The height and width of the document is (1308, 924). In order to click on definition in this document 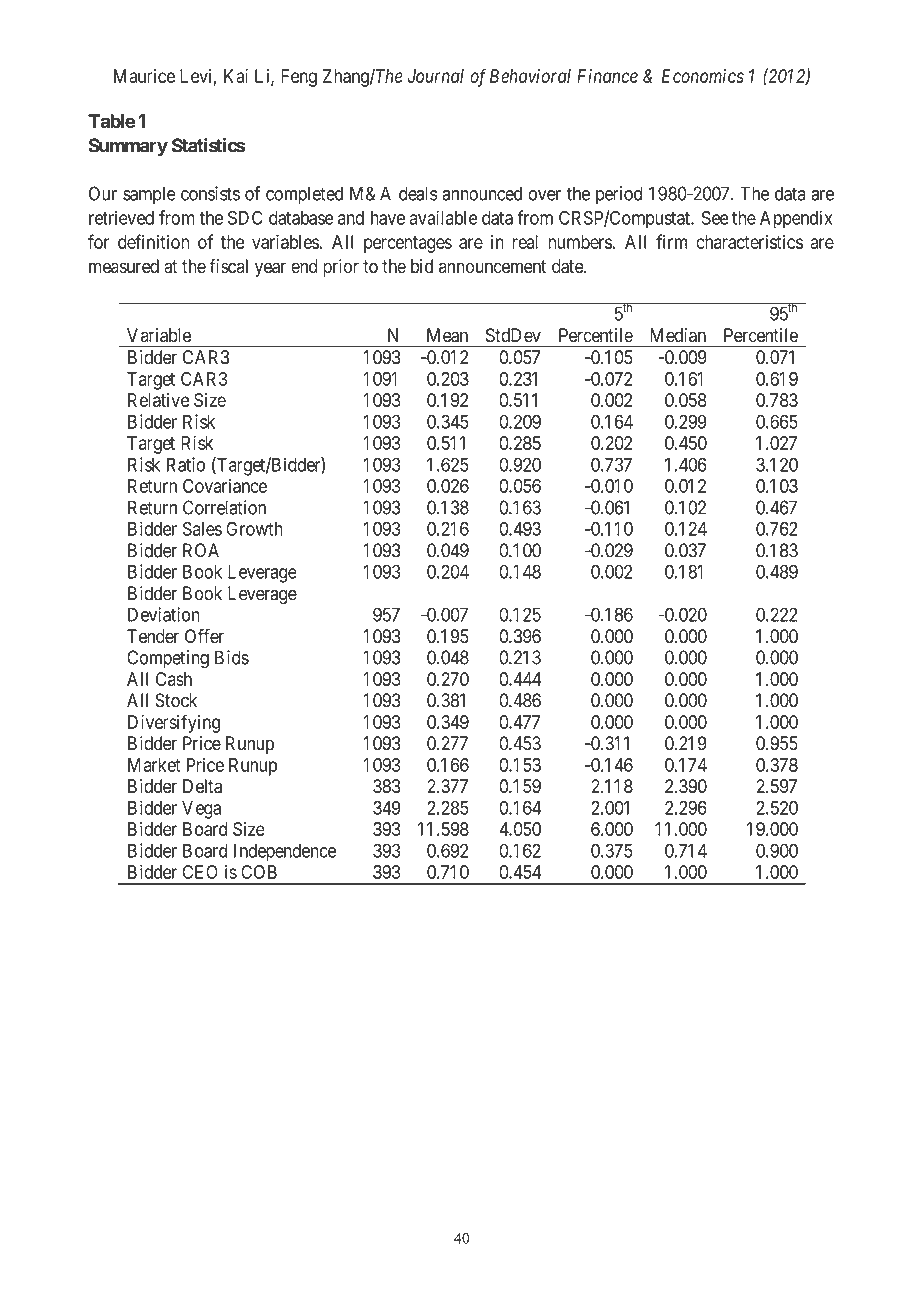, I will do `click(153, 241)`.
